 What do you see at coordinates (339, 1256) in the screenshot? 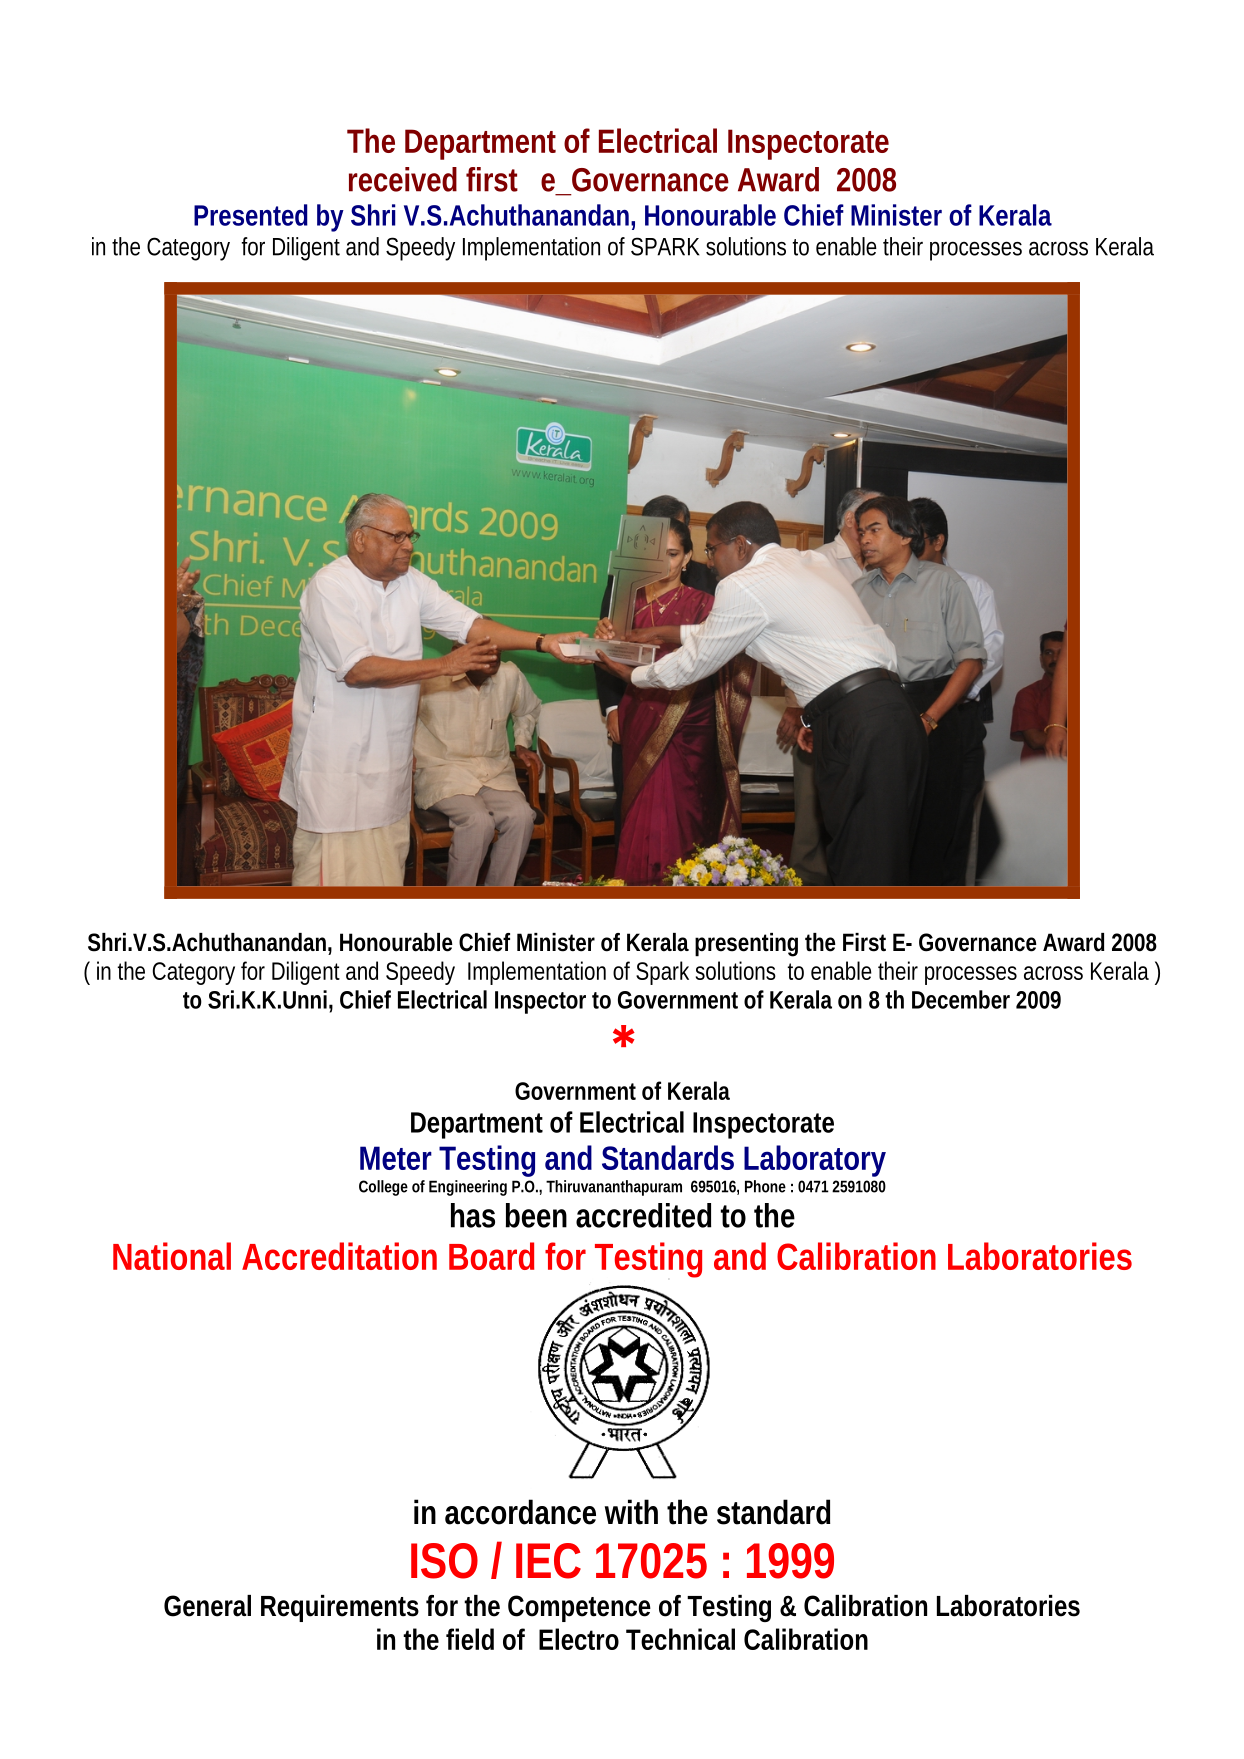
I see `Accreditation` at bounding box center [339, 1256].
